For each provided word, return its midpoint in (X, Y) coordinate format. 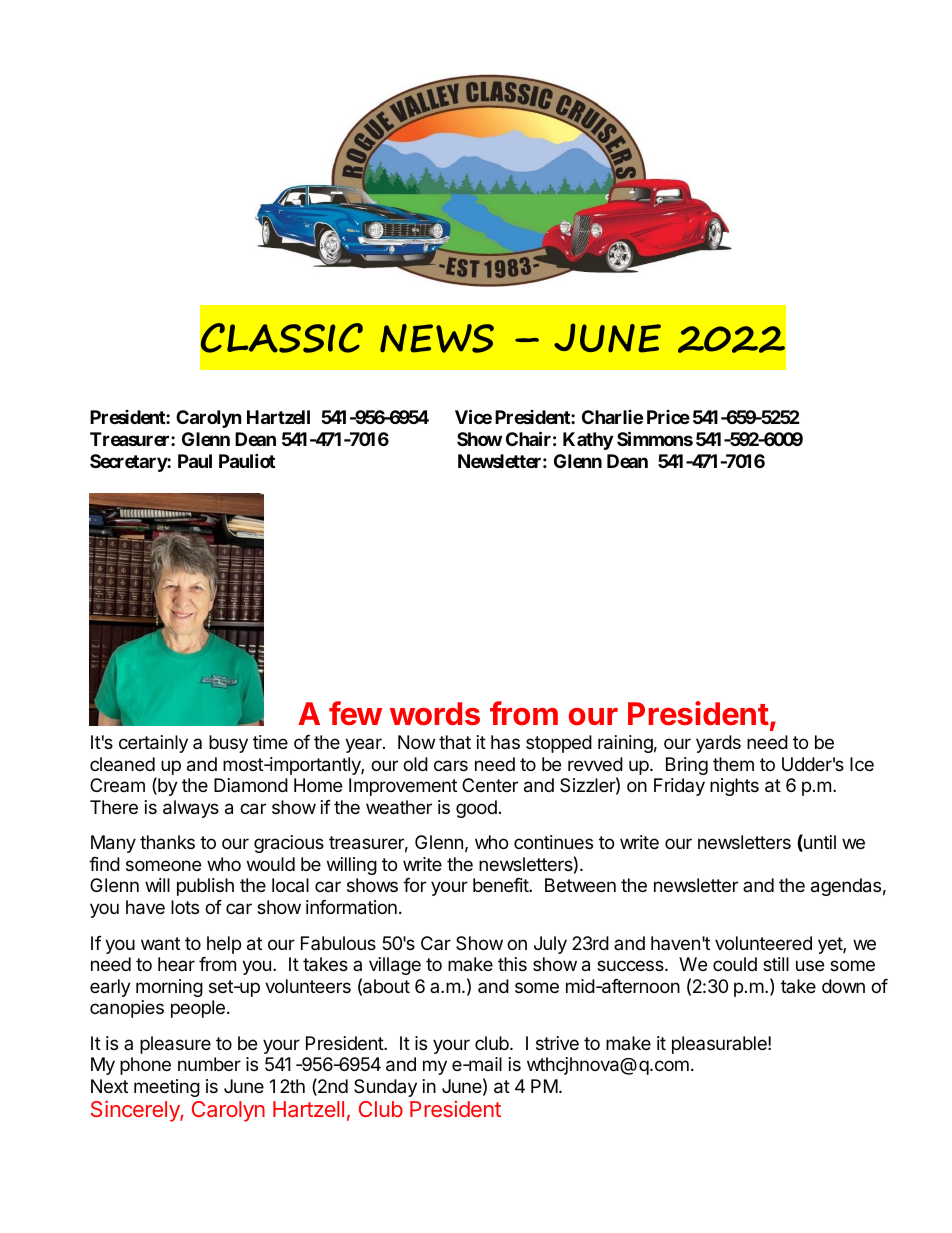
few (355, 713)
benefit (501, 885)
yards (718, 744)
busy (228, 744)
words (435, 714)
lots (185, 907)
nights (734, 787)
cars (451, 766)
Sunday (385, 1088)
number (209, 1064)
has (505, 742)
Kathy (588, 441)
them (733, 764)
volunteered (763, 943)
